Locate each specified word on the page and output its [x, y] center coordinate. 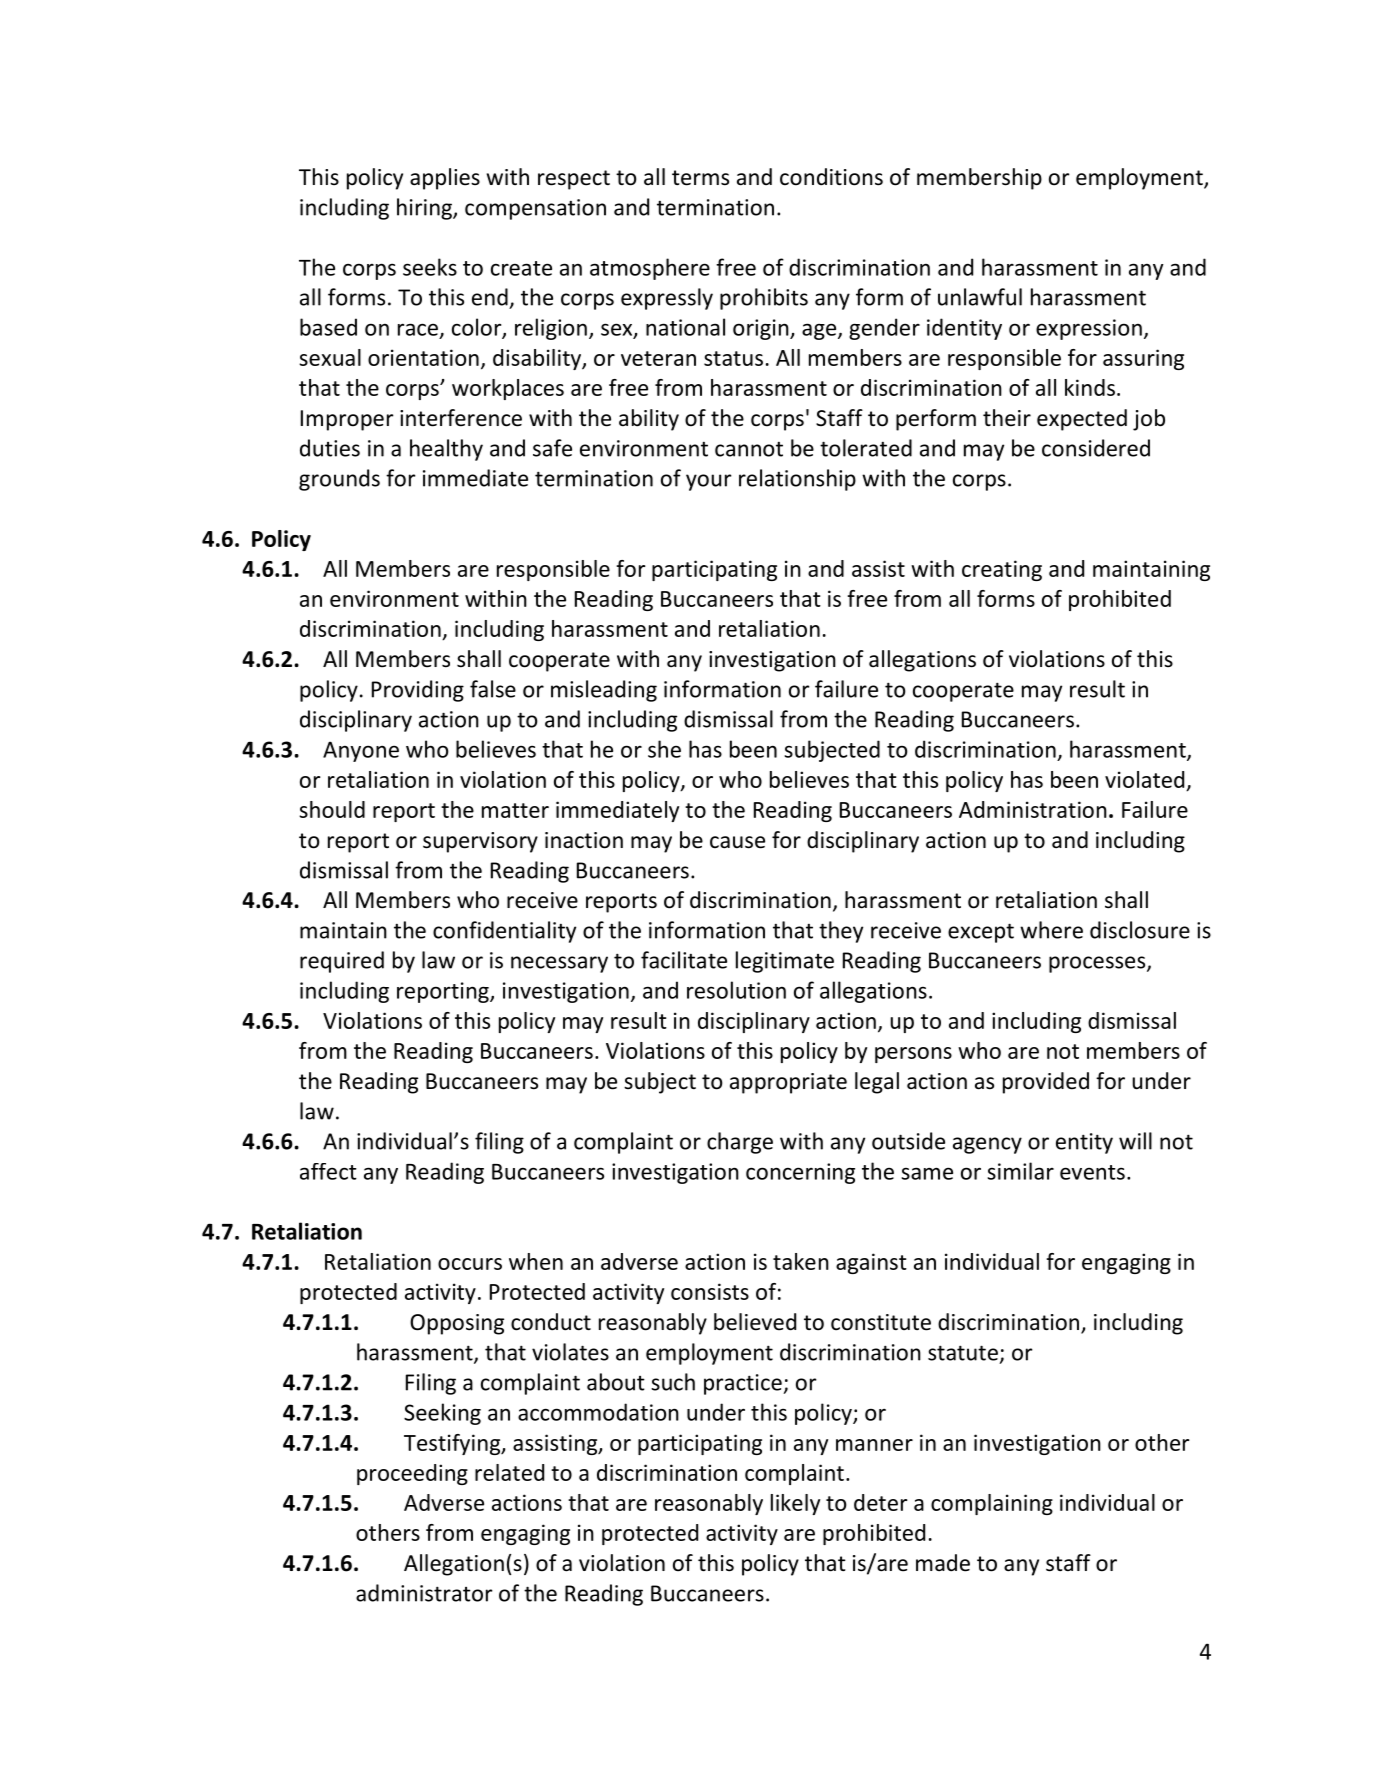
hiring [425, 209]
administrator [424, 1593]
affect [328, 1171]
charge [740, 1143]
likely [795, 1504]
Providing [418, 691]
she [664, 749]
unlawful [980, 297]
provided [1046, 1083]
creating [1002, 570]
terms [700, 178]
